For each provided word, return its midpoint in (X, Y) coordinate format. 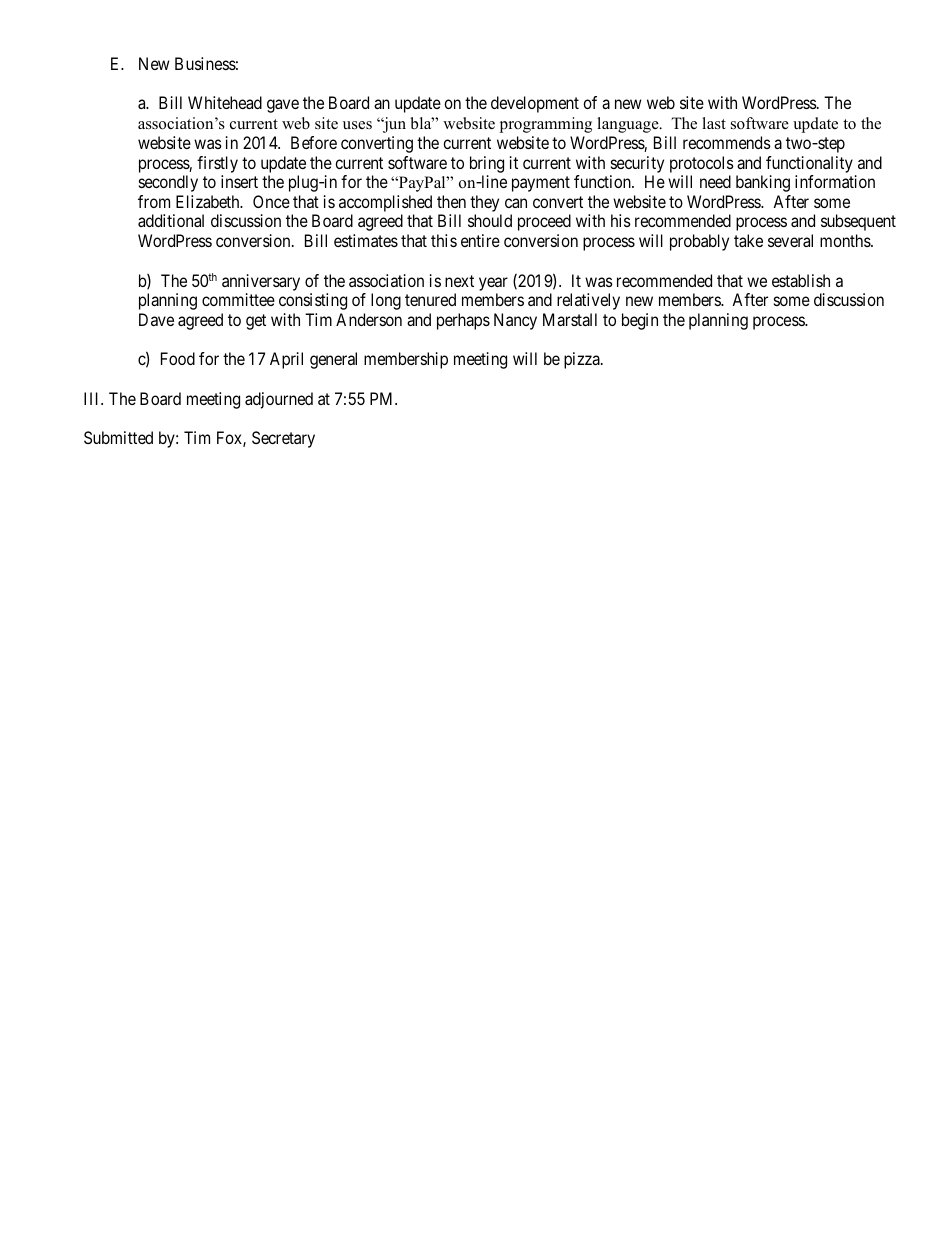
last (714, 123)
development (535, 104)
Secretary (283, 439)
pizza (583, 360)
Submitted (118, 437)
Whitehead (225, 102)
